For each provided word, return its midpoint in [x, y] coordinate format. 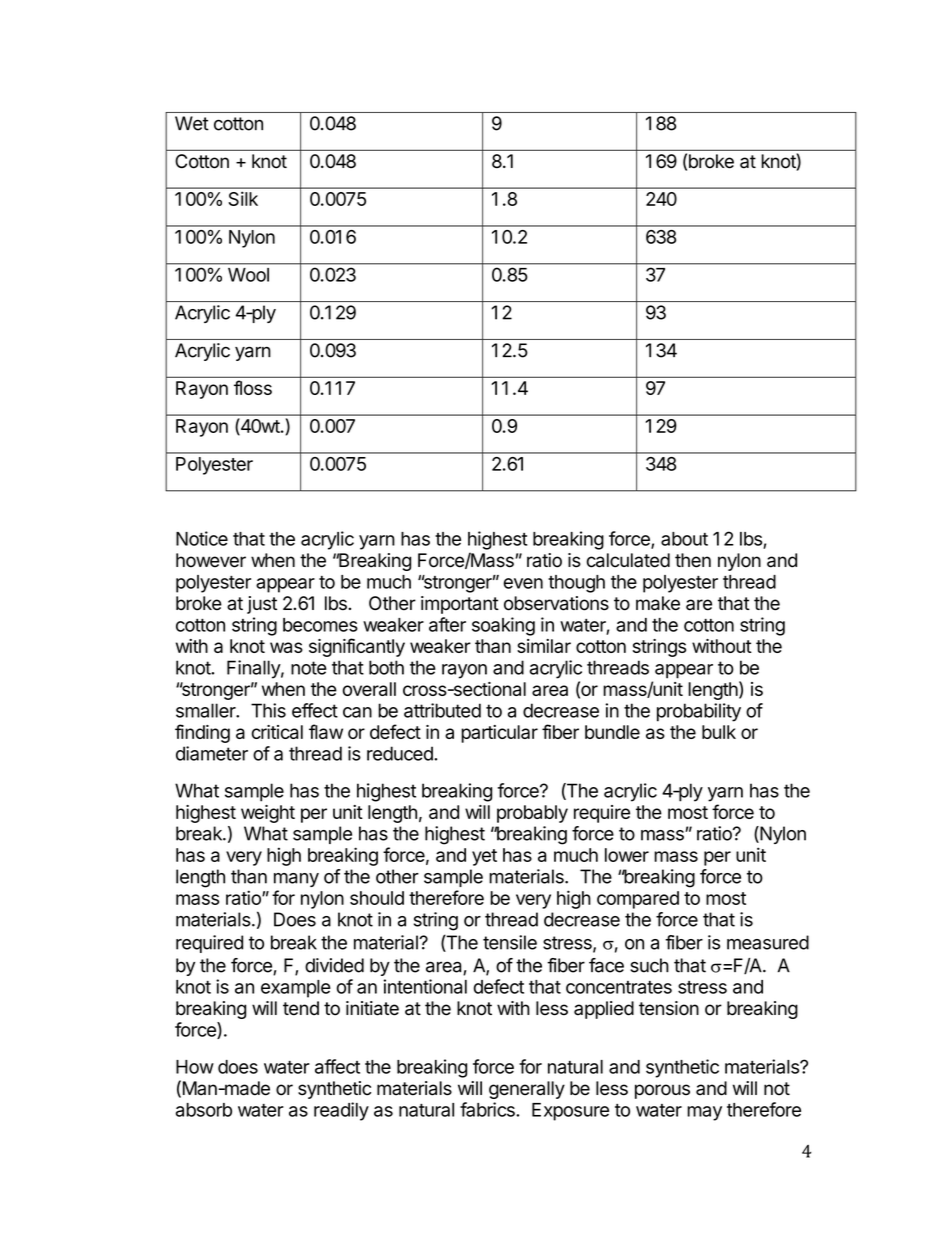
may [704, 1113]
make [658, 603]
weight [268, 814]
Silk [243, 198]
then [693, 560]
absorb [204, 1110]
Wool [248, 275]
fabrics [488, 1109]
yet [484, 857]
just [262, 605]
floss [253, 387]
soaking [503, 626]
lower [627, 855]
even [523, 583]
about [684, 539]
